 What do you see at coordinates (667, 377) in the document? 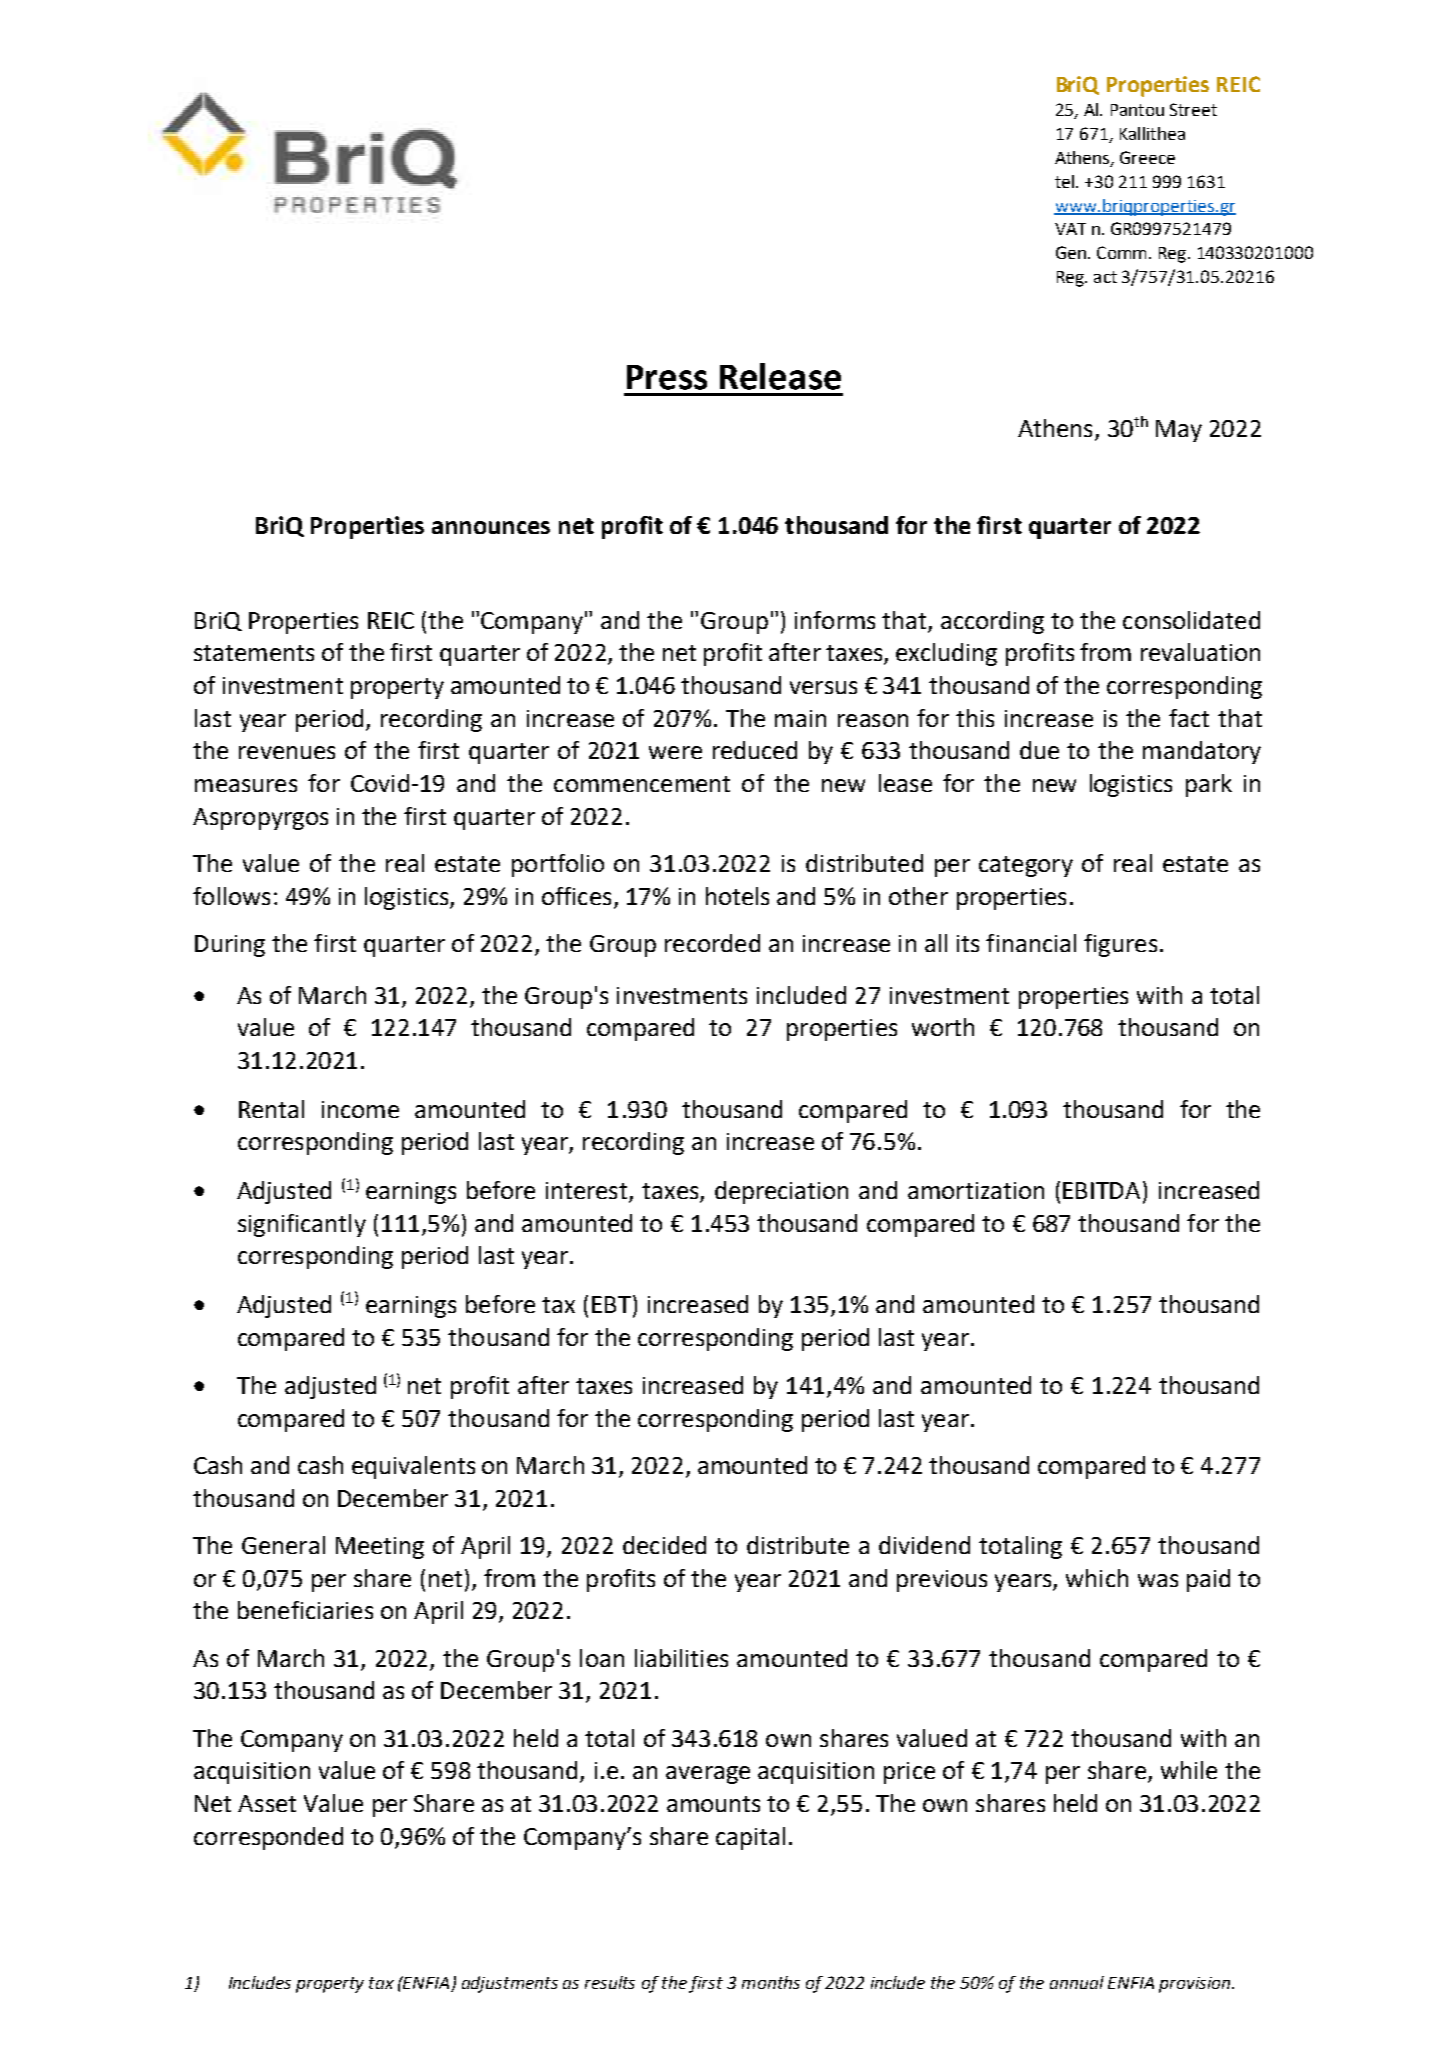
I see `Press` at bounding box center [667, 377].
